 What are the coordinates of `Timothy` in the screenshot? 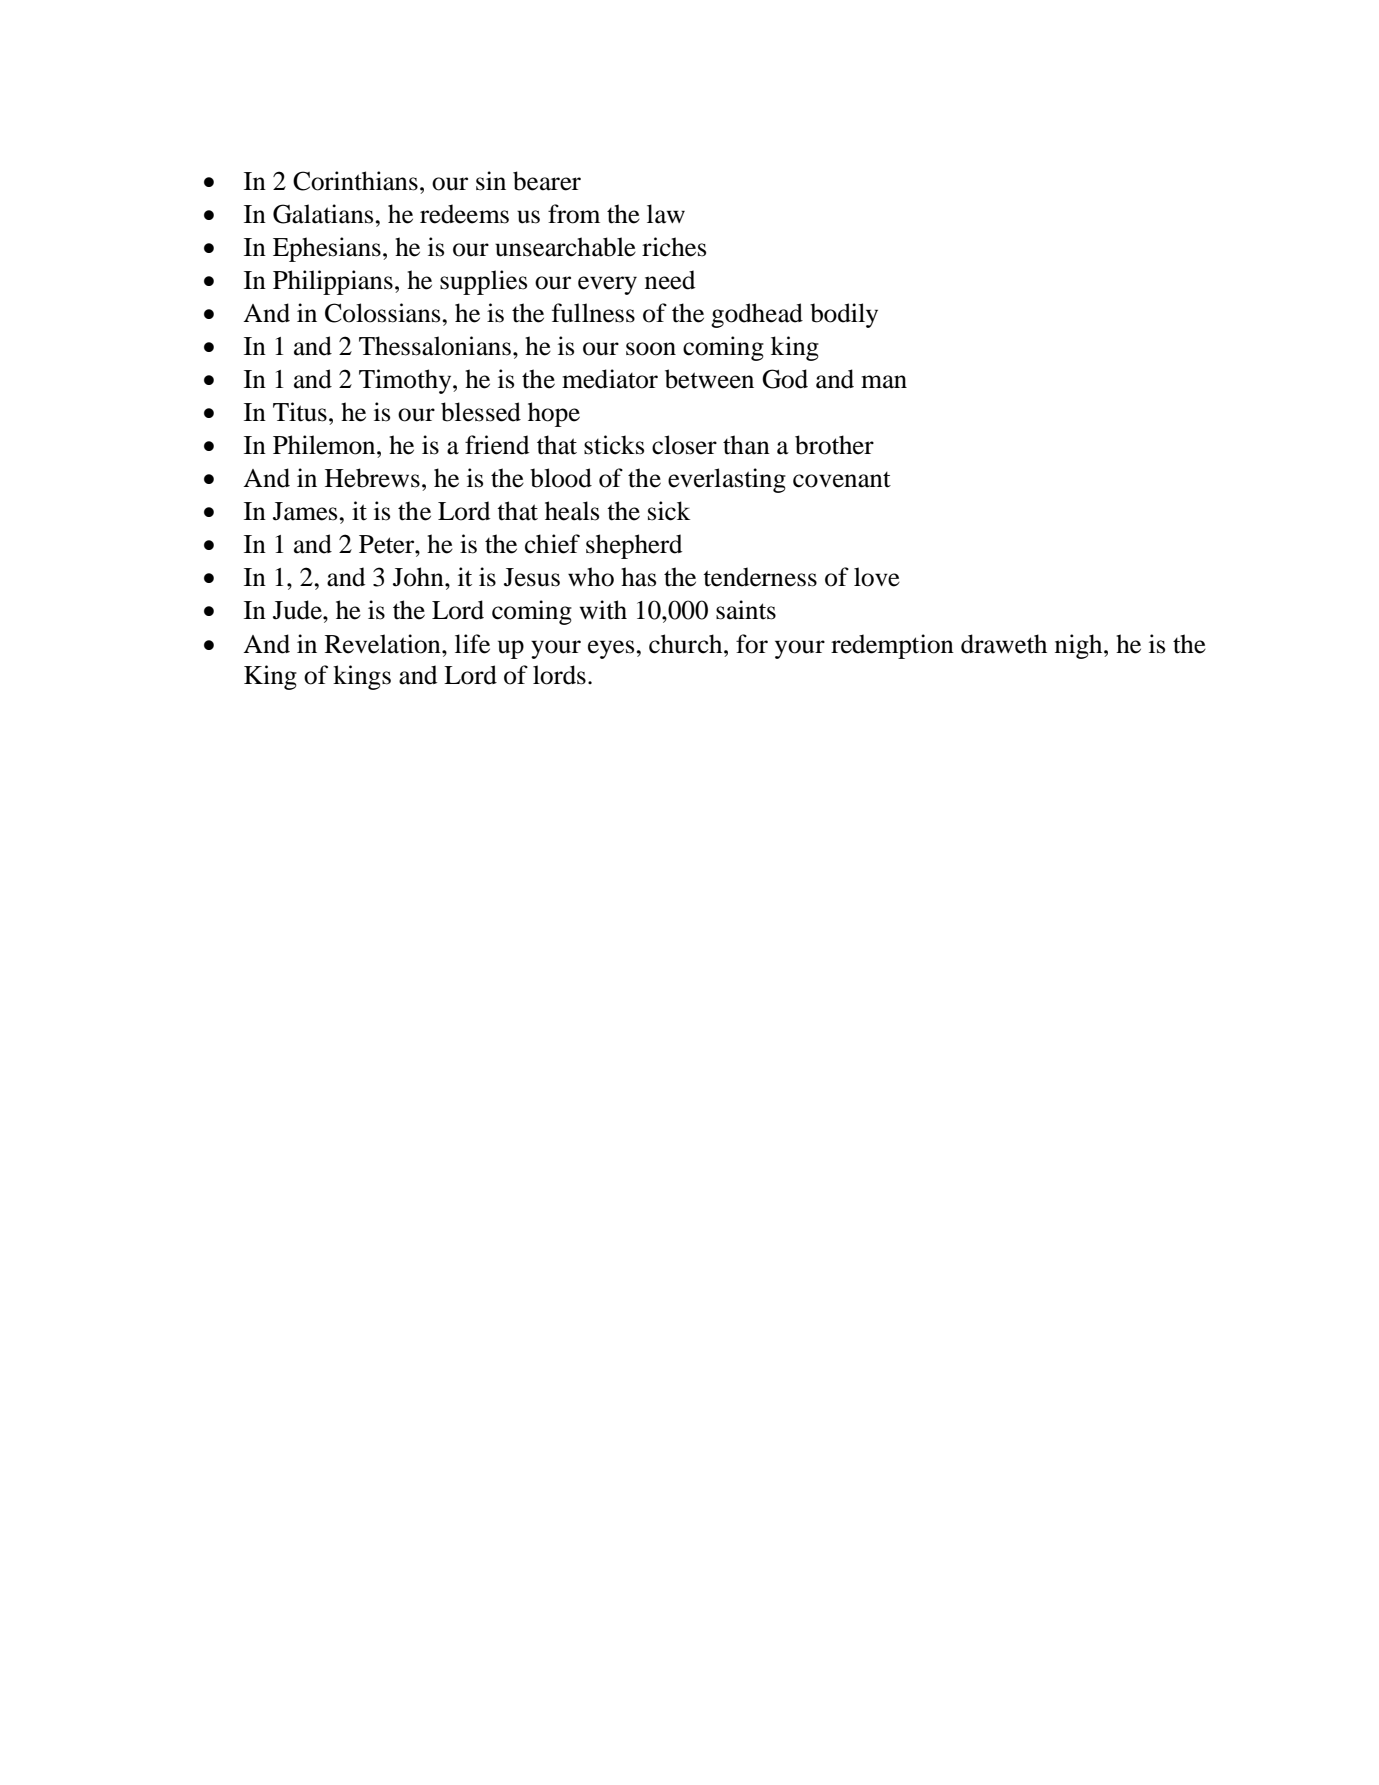 It's located at (406, 381).
